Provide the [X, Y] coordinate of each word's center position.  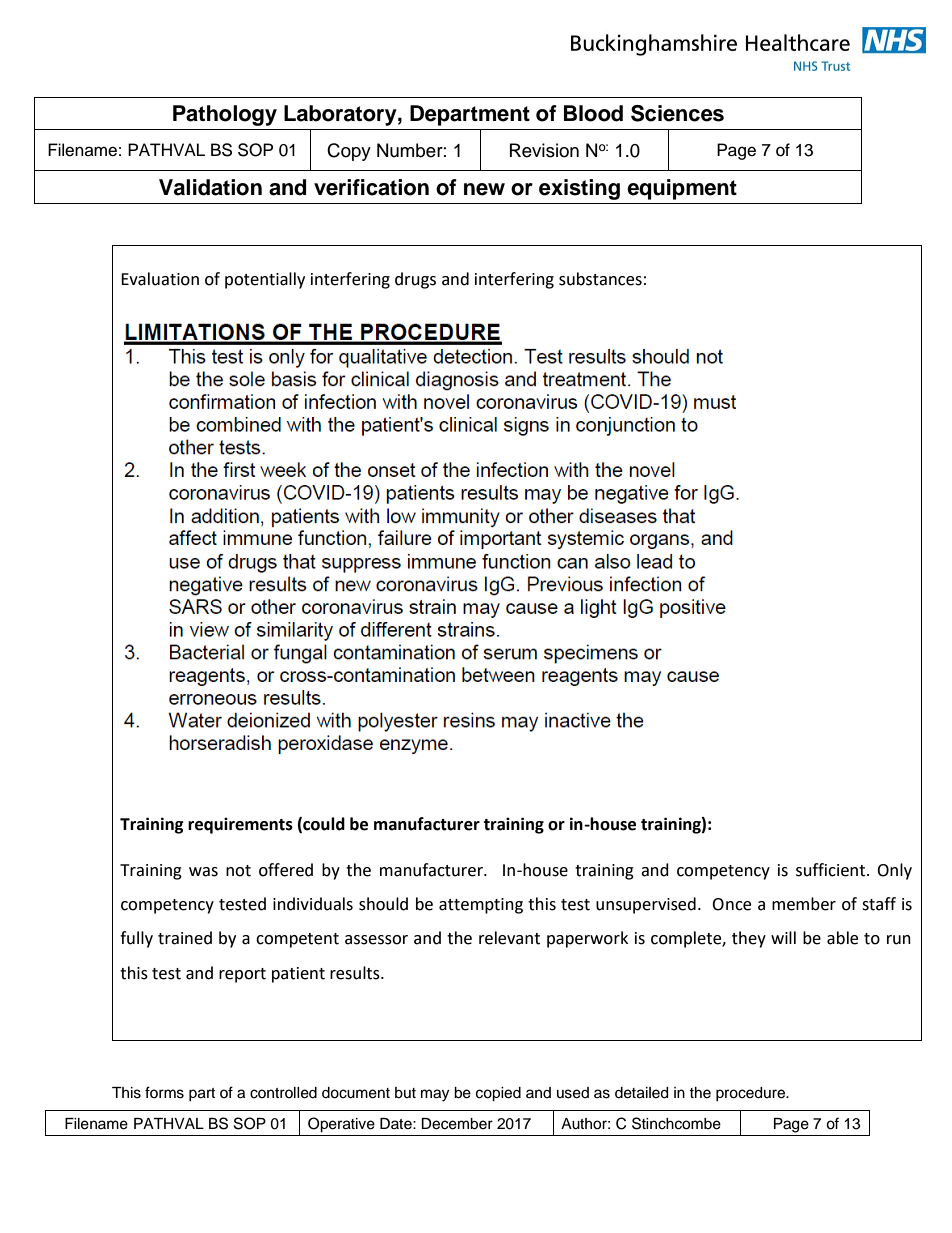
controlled [283, 1093]
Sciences [677, 113]
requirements [240, 825]
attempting [481, 906]
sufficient [830, 870]
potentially [265, 280]
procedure [751, 1094]
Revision [544, 150]
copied [498, 1094]
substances [600, 279]
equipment [682, 189]
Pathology [225, 115]
